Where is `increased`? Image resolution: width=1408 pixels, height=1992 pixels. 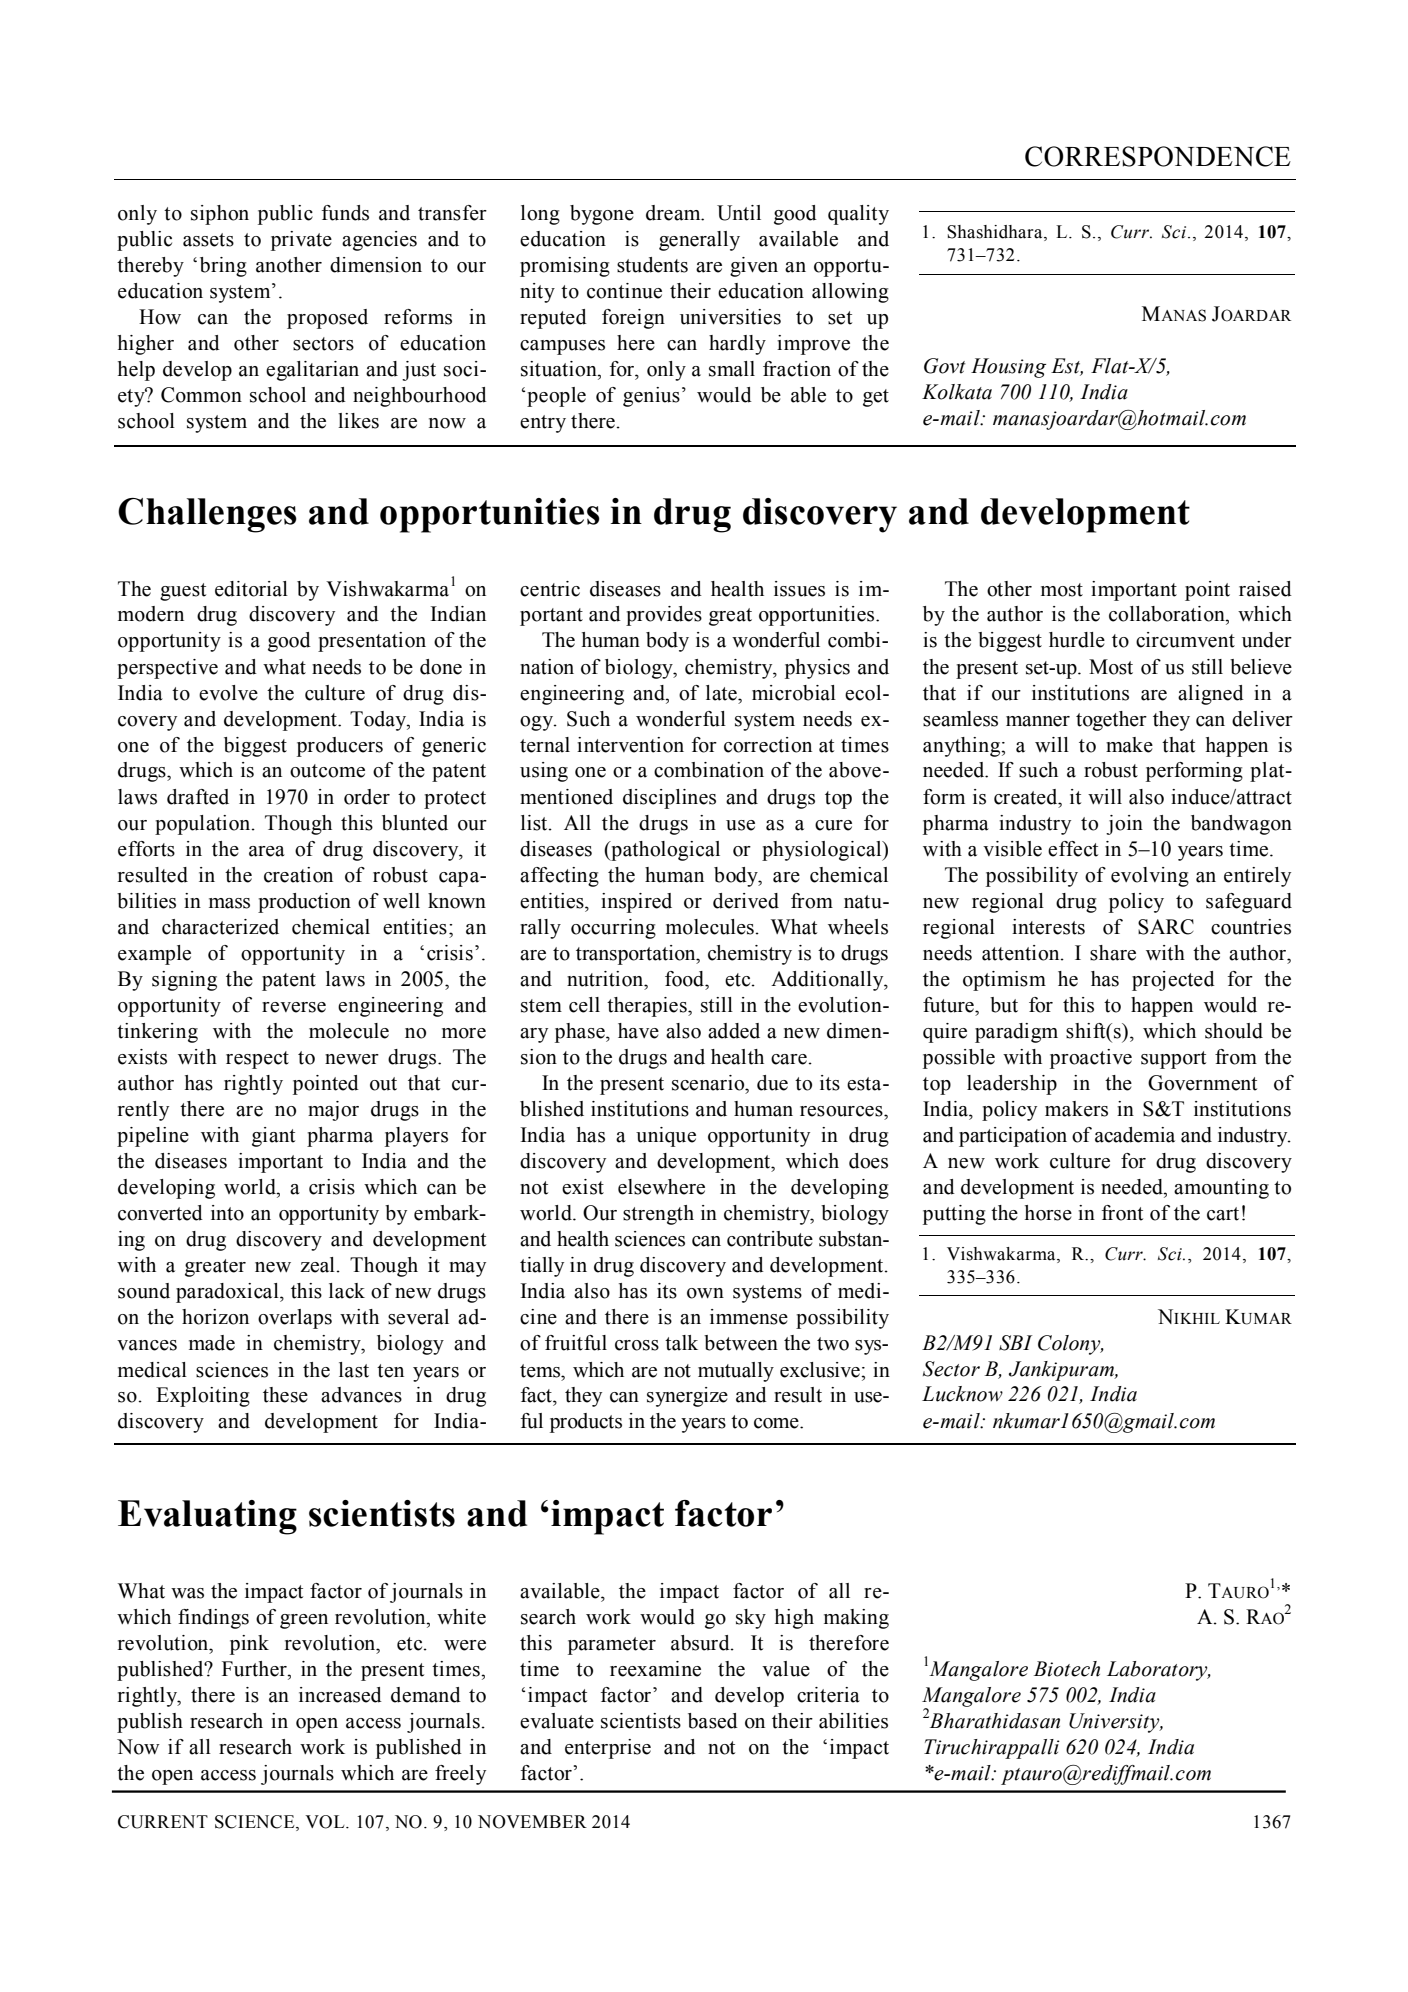 increased is located at coordinates (340, 1695).
